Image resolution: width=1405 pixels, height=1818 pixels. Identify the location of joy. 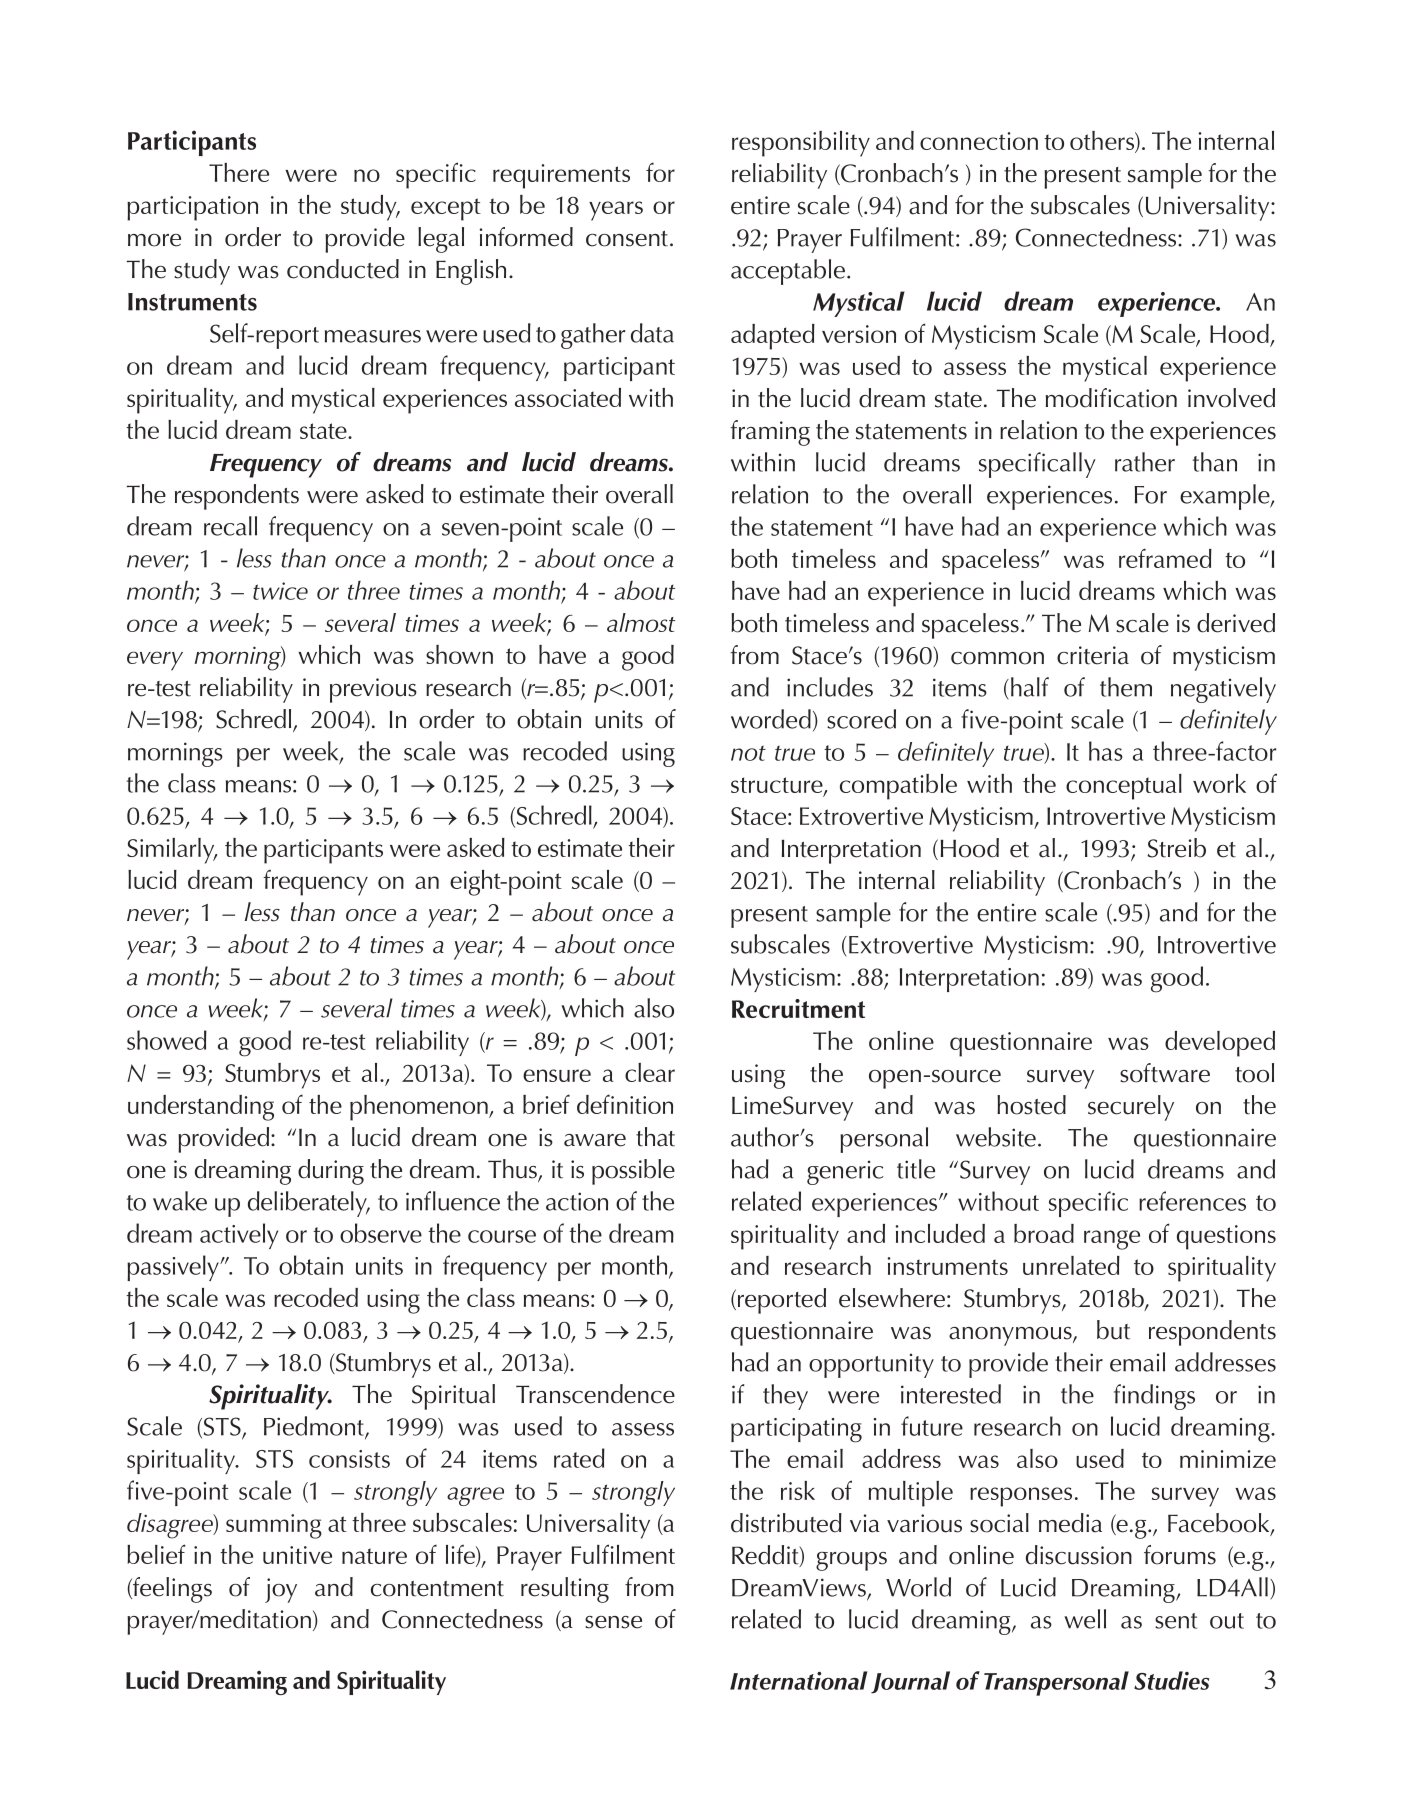
(281, 1590).
